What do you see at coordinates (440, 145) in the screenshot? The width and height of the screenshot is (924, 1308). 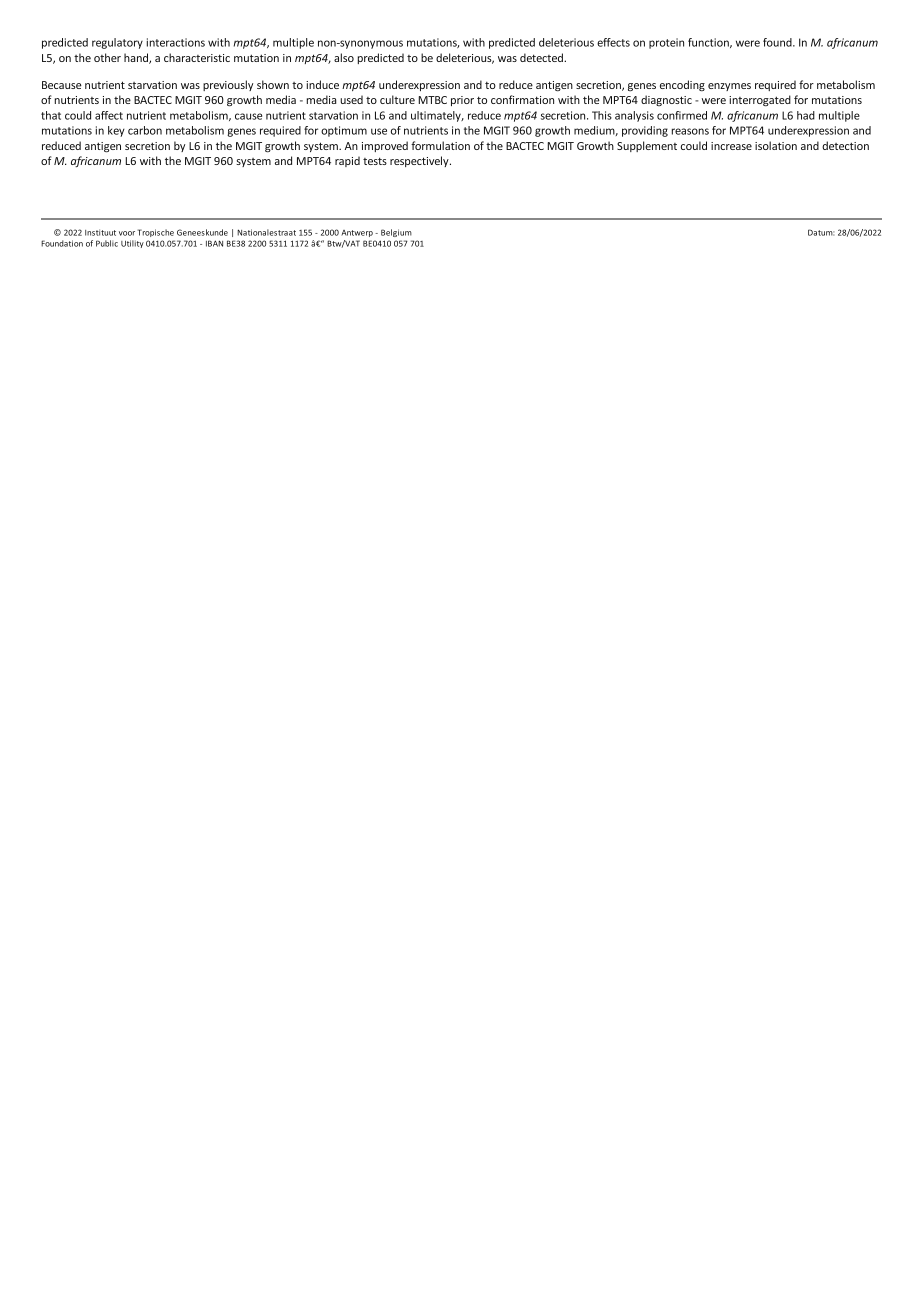 I see `formulation` at bounding box center [440, 145].
